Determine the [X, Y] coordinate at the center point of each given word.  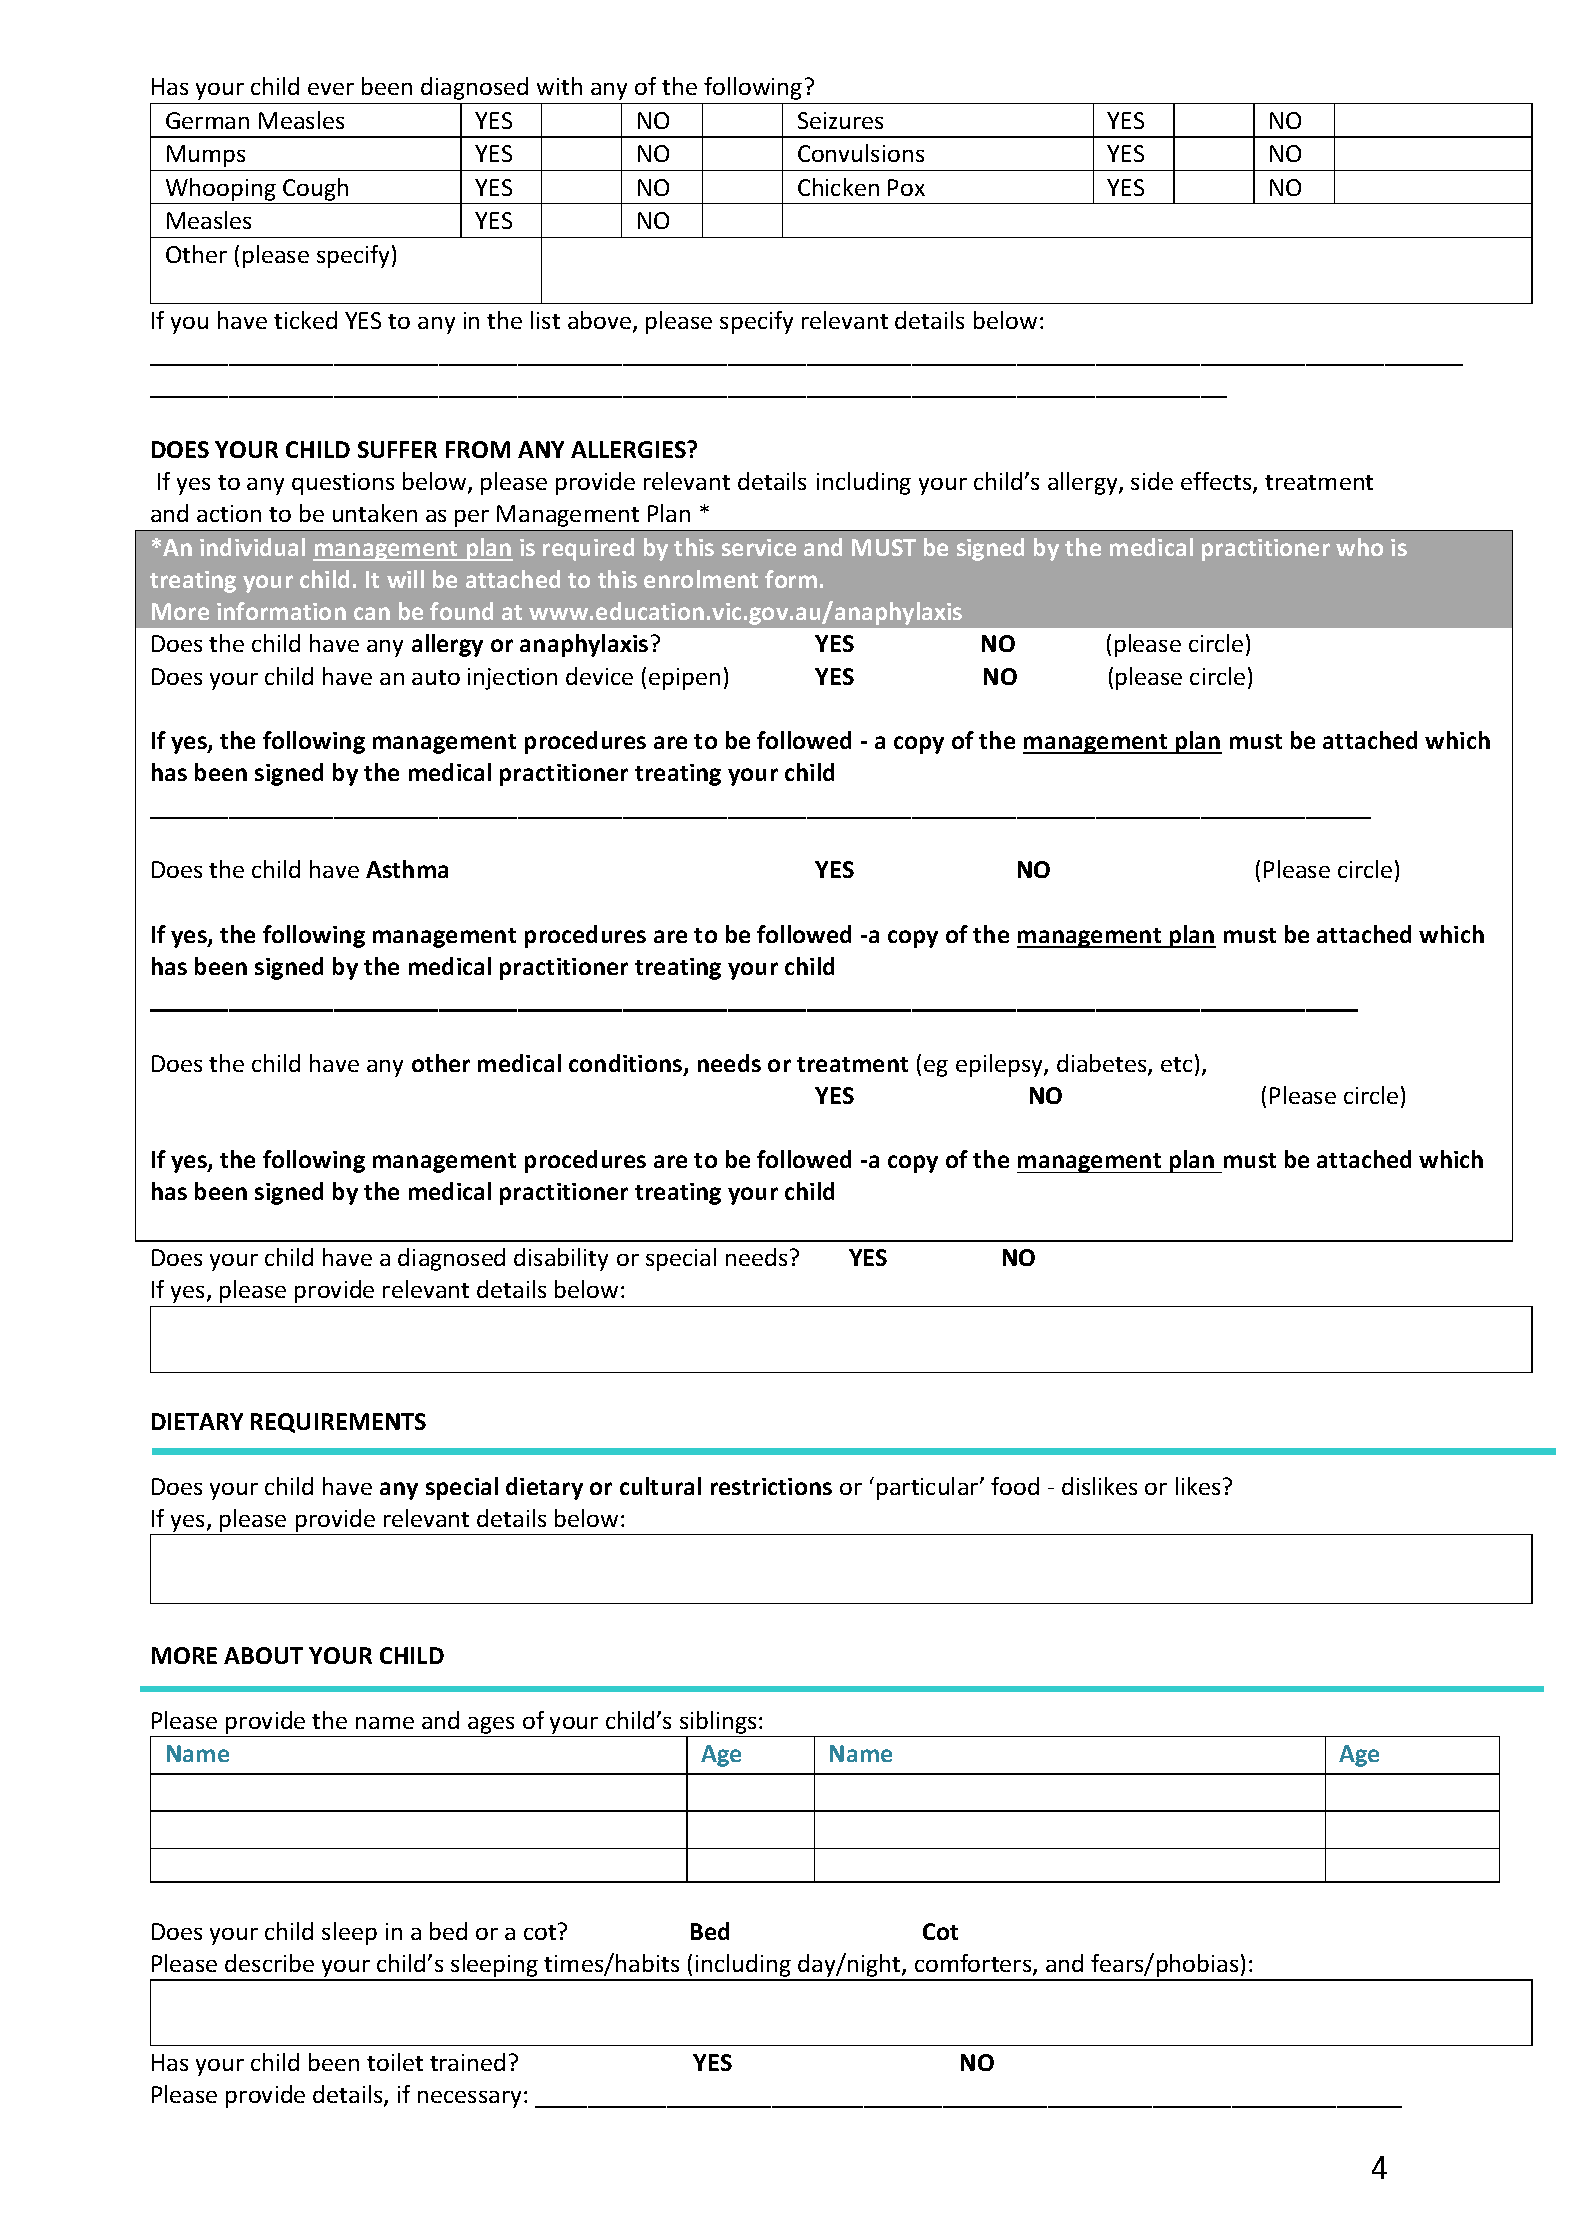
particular [929, 1488]
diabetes [1103, 1064]
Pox [906, 187]
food [1015, 1486]
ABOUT [263, 1655]
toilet [395, 2062]
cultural [660, 1486]
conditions [627, 1064]
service [759, 547]
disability [561, 1259]
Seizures [840, 120]
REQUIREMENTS [338, 1423]
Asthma [407, 869]
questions [343, 484]
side [1152, 481]
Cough [315, 189]
